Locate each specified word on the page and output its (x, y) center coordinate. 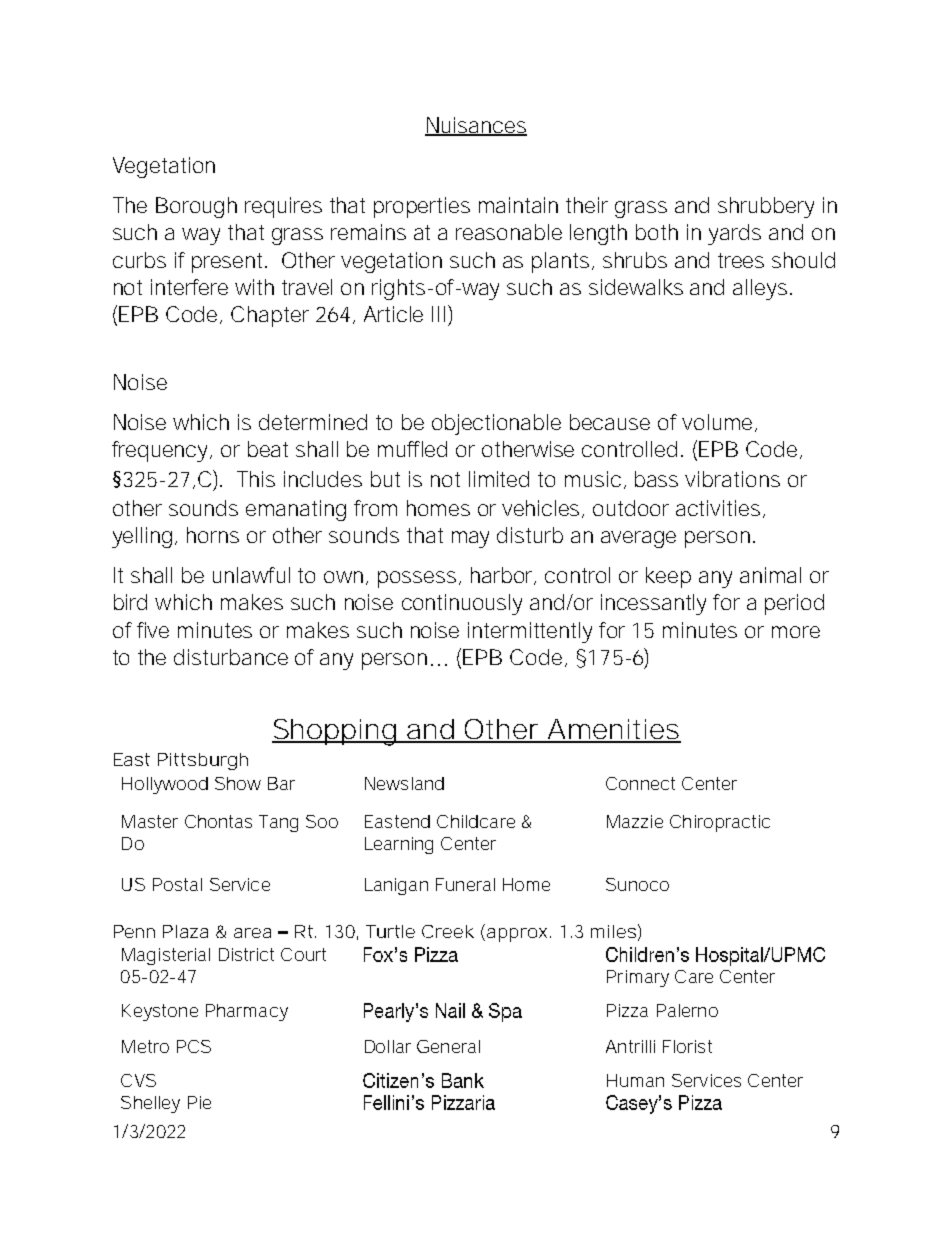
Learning (399, 845)
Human (635, 1080)
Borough (196, 207)
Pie (199, 1102)
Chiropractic (720, 823)
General (448, 1046)
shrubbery (766, 207)
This (256, 479)
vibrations (732, 479)
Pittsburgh (203, 761)
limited (499, 479)
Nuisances (476, 126)
